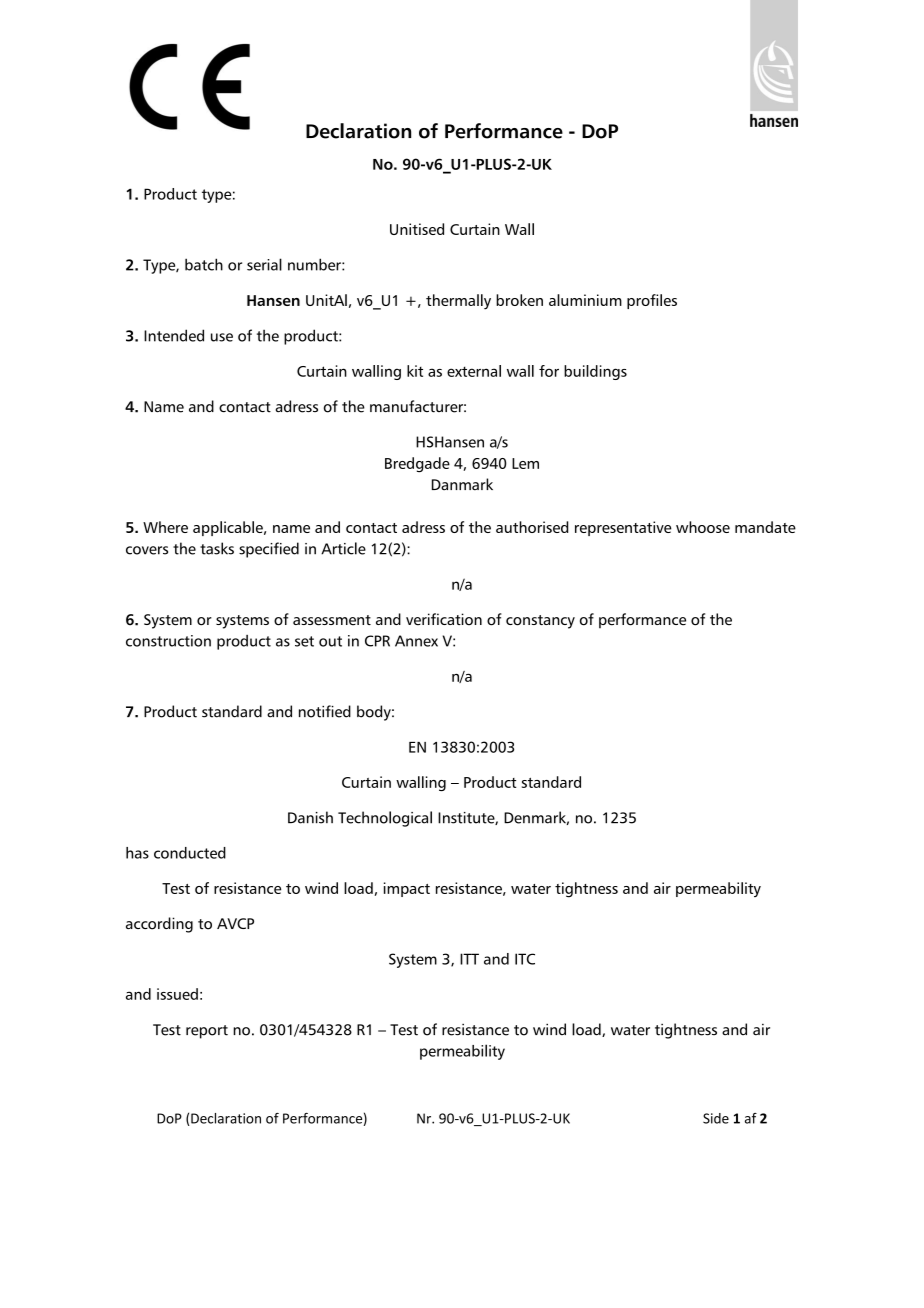 This screenshot has width=924, height=1308. Describe the element at coordinates (540, 622) in the screenshot. I see `constancy` at that location.
